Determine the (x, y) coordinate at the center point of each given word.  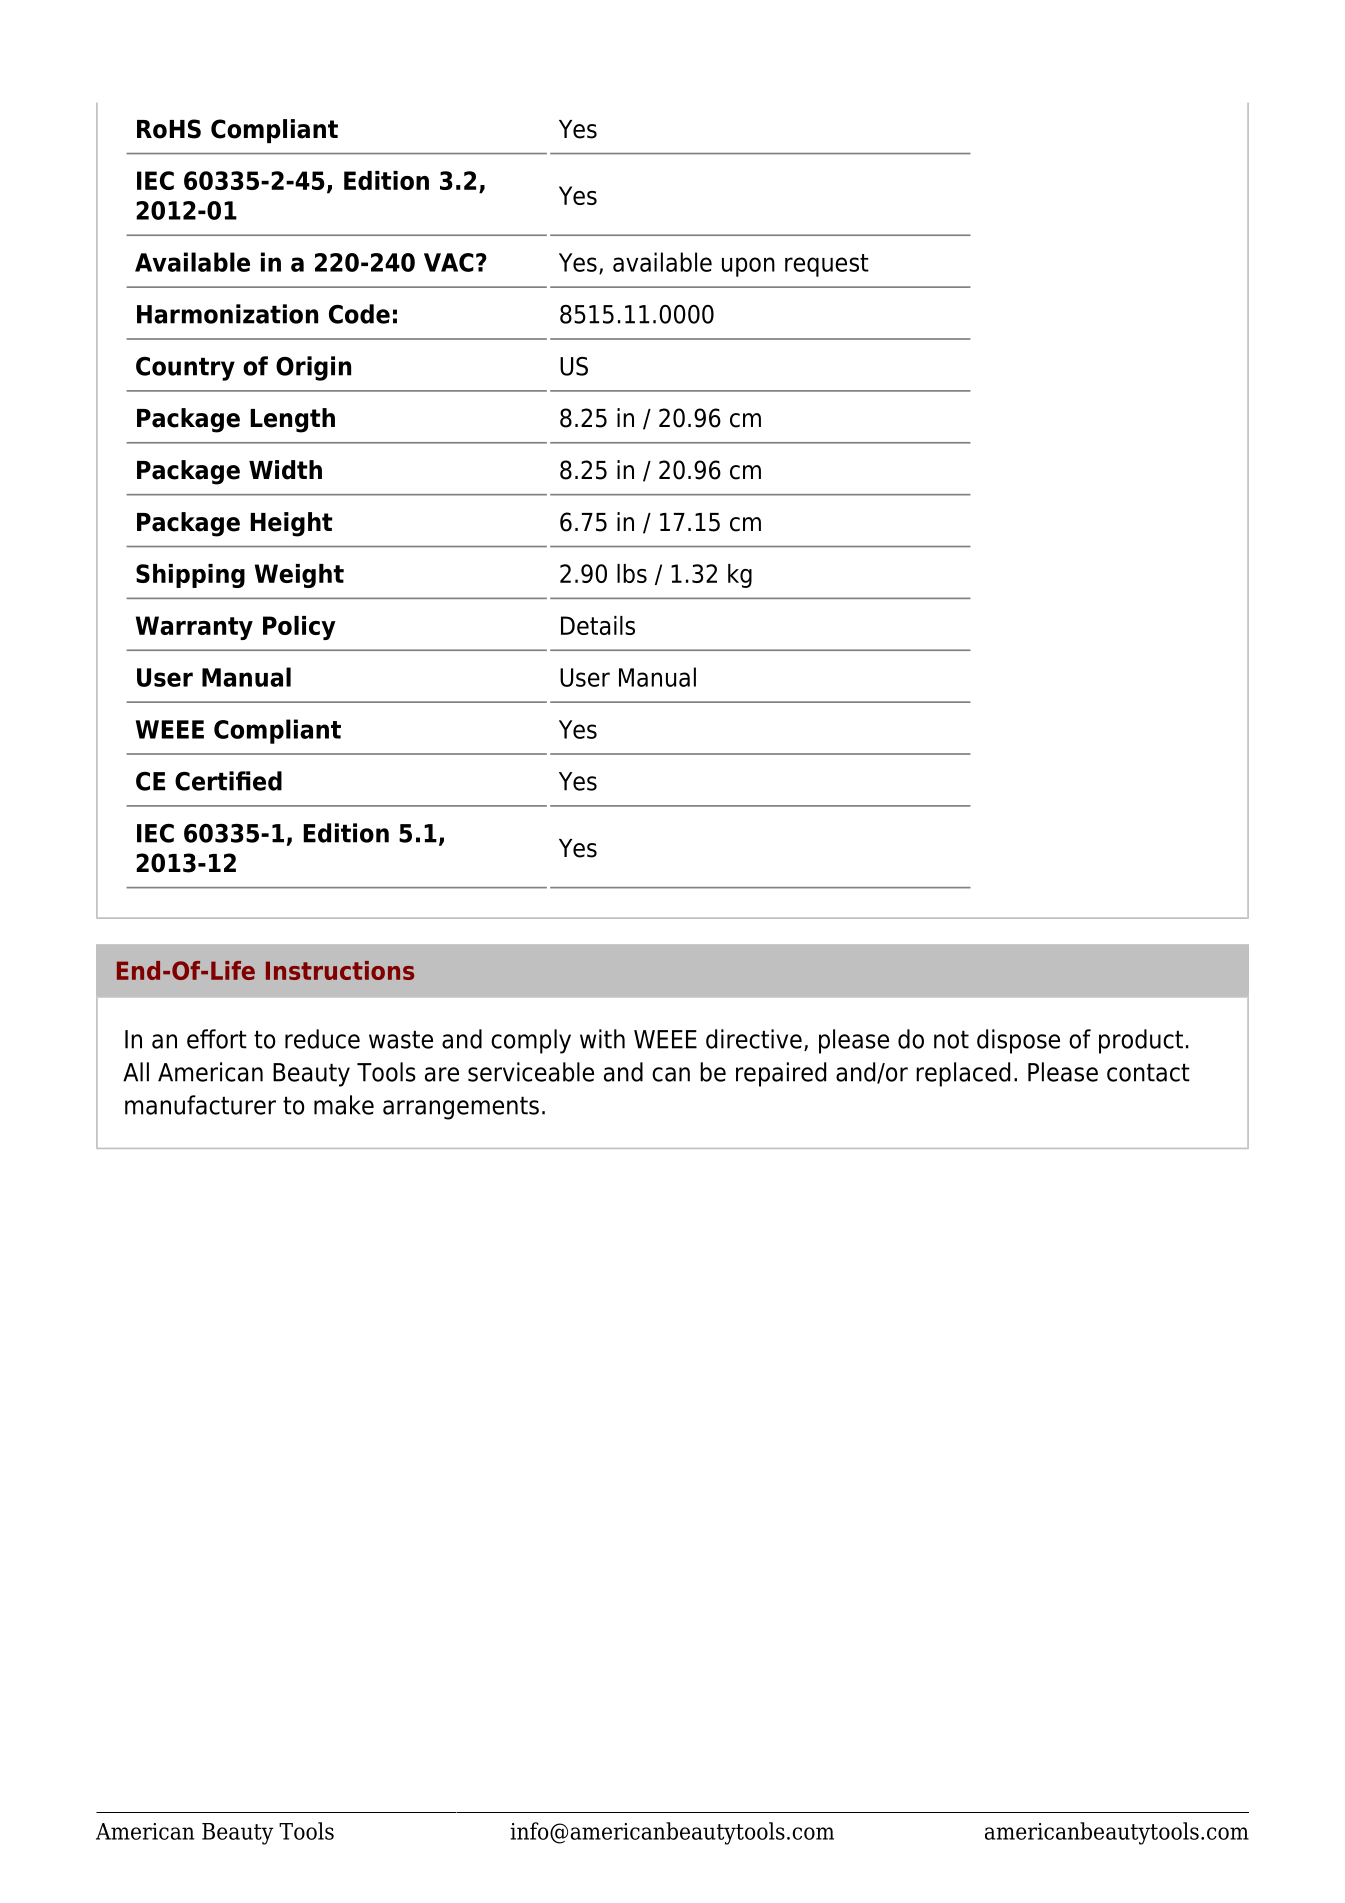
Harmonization (227, 314)
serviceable (531, 1072)
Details (598, 625)
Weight (299, 576)
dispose (1018, 1041)
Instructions (340, 970)
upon (748, 267)
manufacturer (200, 1105)
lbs (632, 573)
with (602, 1039)
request (827, 265)
